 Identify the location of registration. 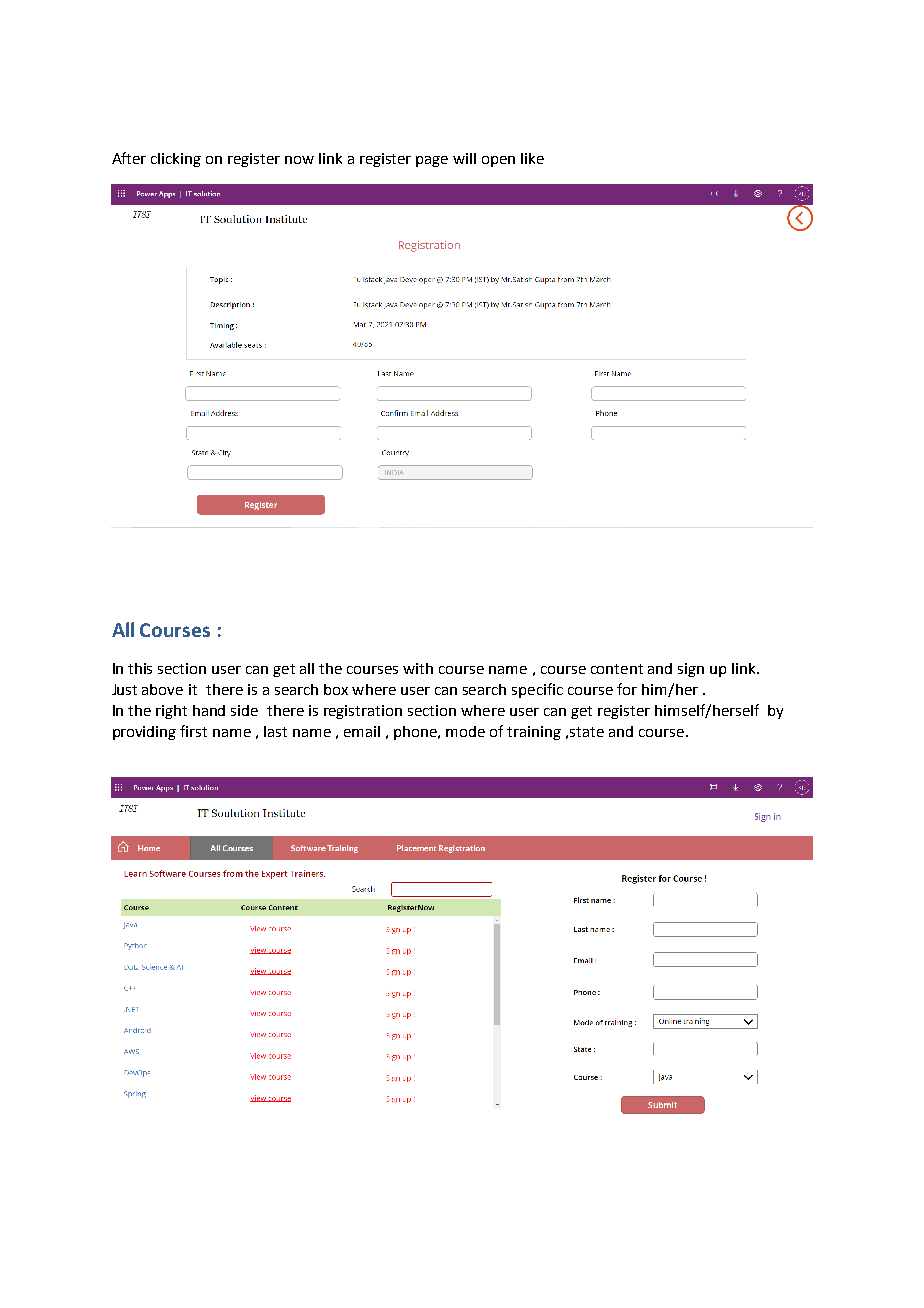
(363, 712).
